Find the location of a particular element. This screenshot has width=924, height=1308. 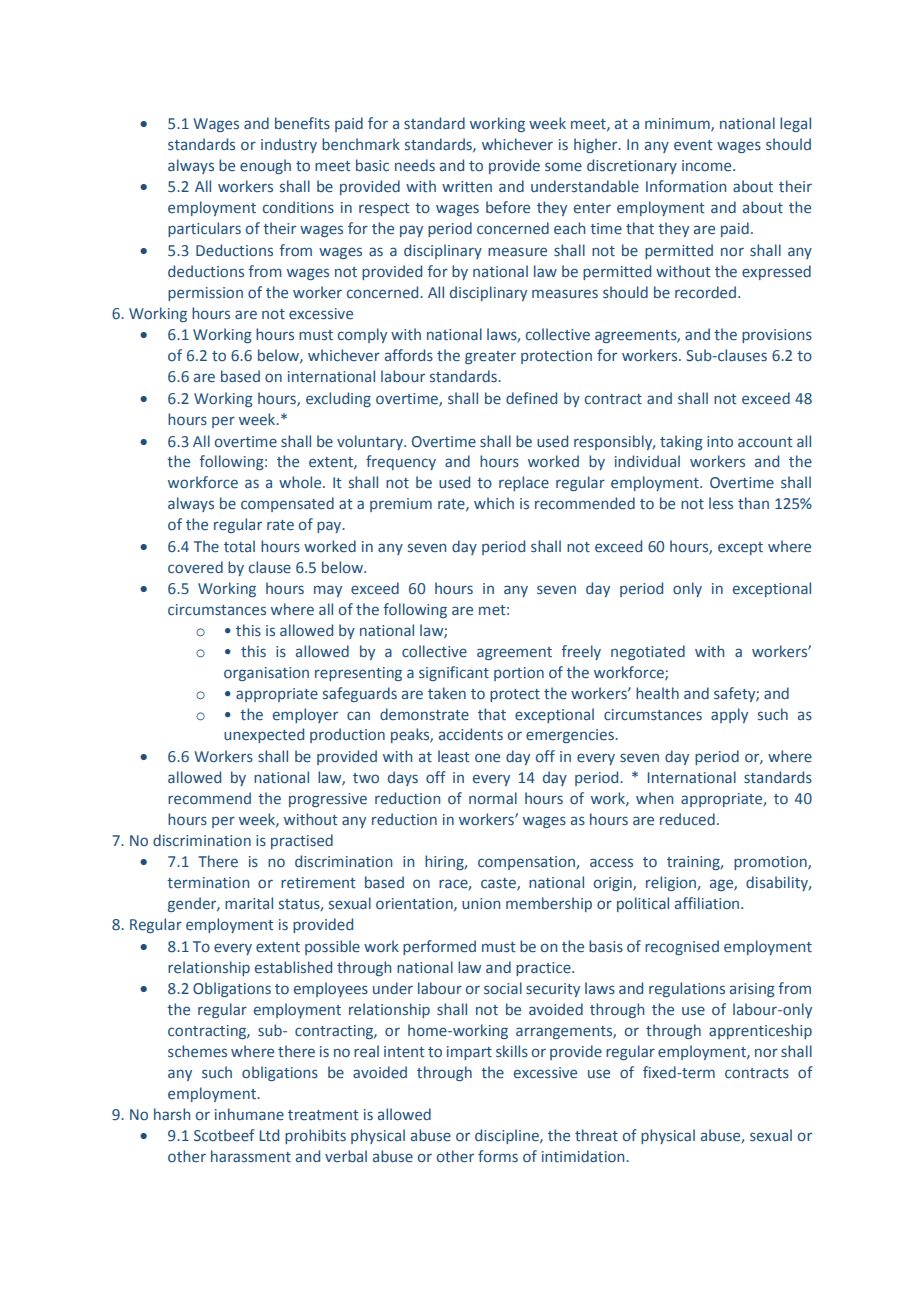

inhumane is located at coordinates (249, 1114).
